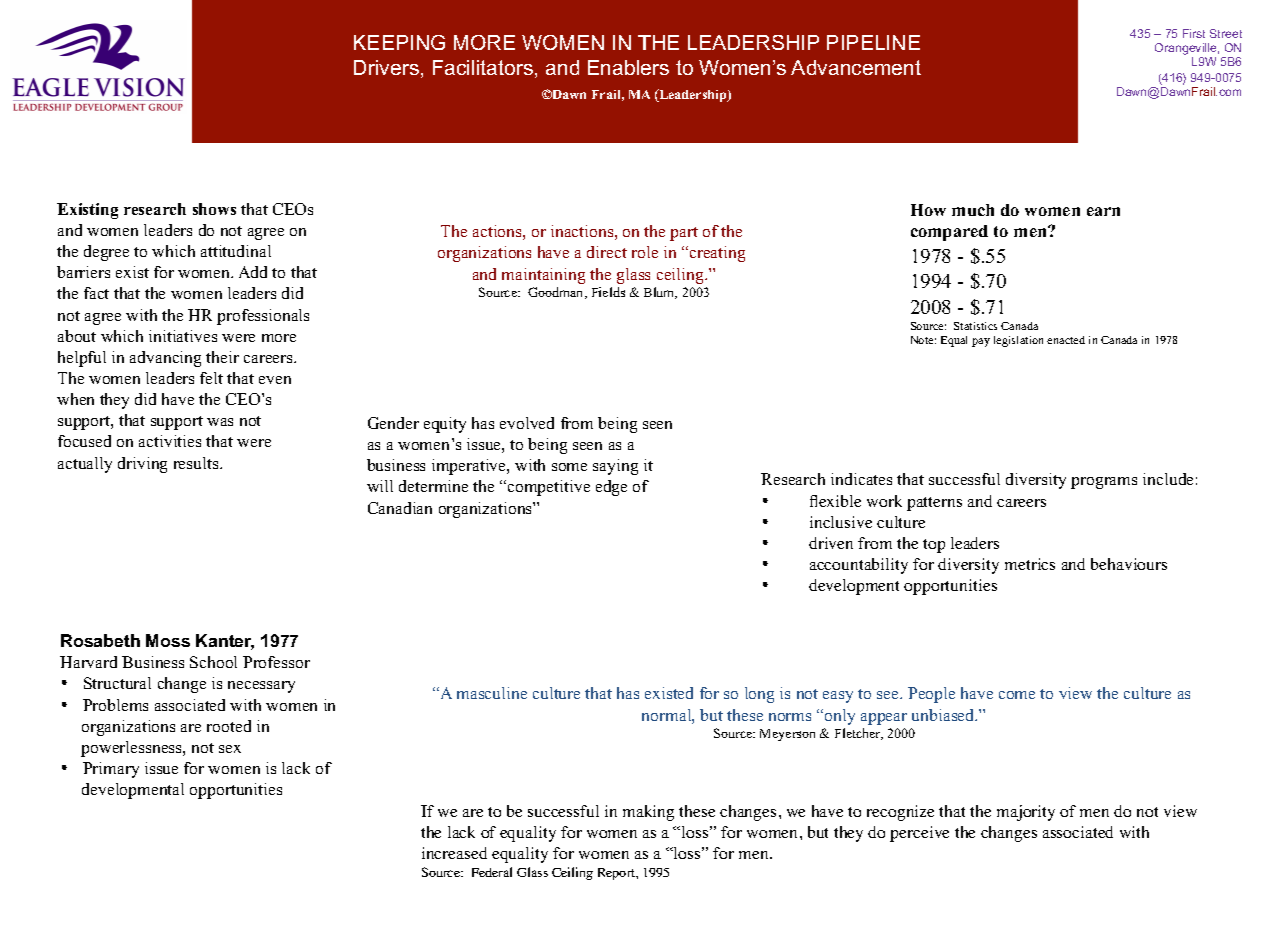 The image size is (1270, 952). Describe the element at coordinates (1066, 340) in the screenshot. I see `enacted` at that location.
